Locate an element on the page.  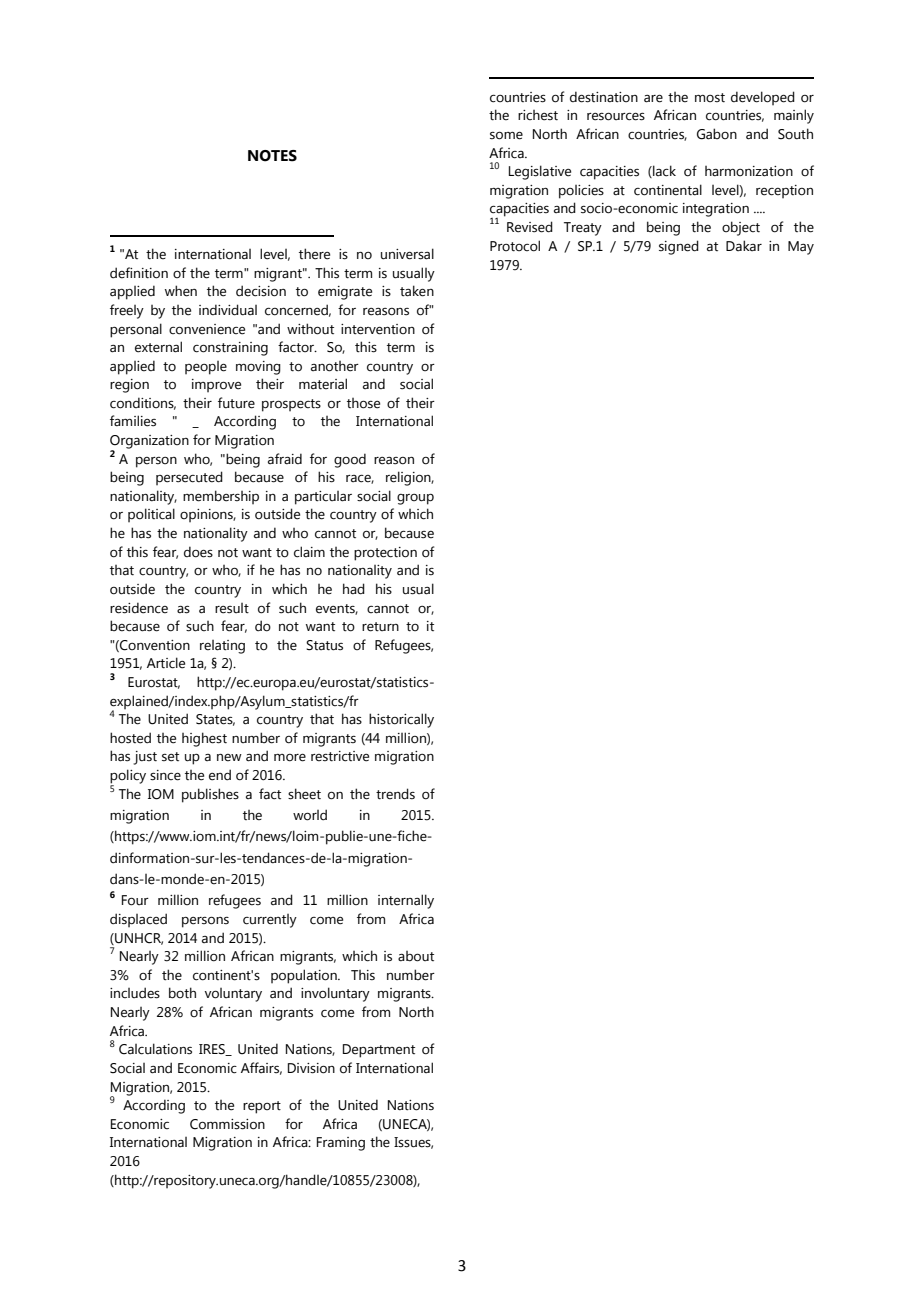
NOTES is located at coordinates (272, 156).
